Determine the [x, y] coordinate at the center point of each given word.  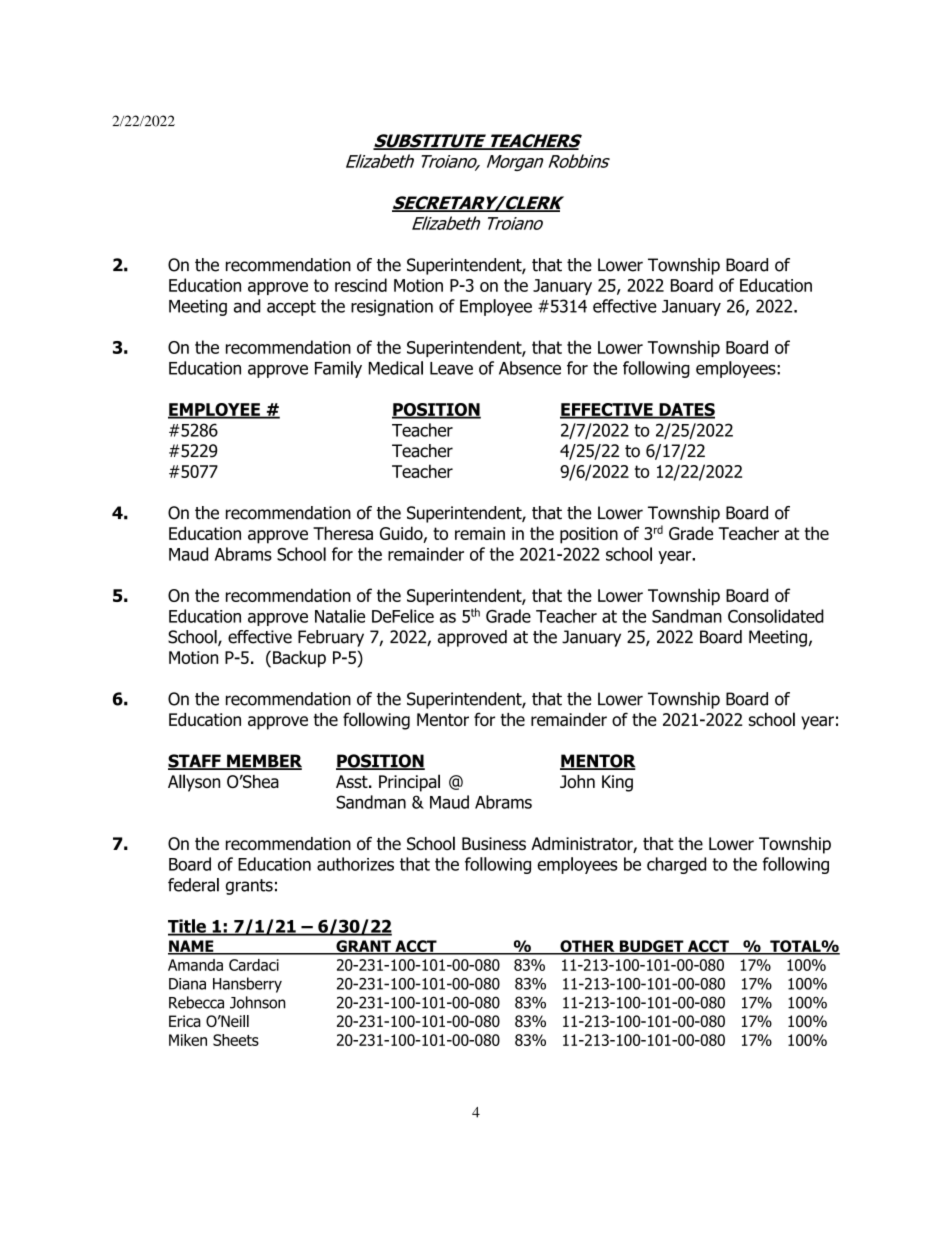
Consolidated [776, 616]
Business [494, 843]
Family [338, 369]
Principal [409, 783]
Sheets [236, 1040]
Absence [530, 368]
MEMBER [263, 762]
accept [291, 308]
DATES [686, 410]
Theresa [343, 533]
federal [193, 885]
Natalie [340, 616]
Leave [451, 368]
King [617, 783]
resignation [392, 308]
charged [676, 865]
